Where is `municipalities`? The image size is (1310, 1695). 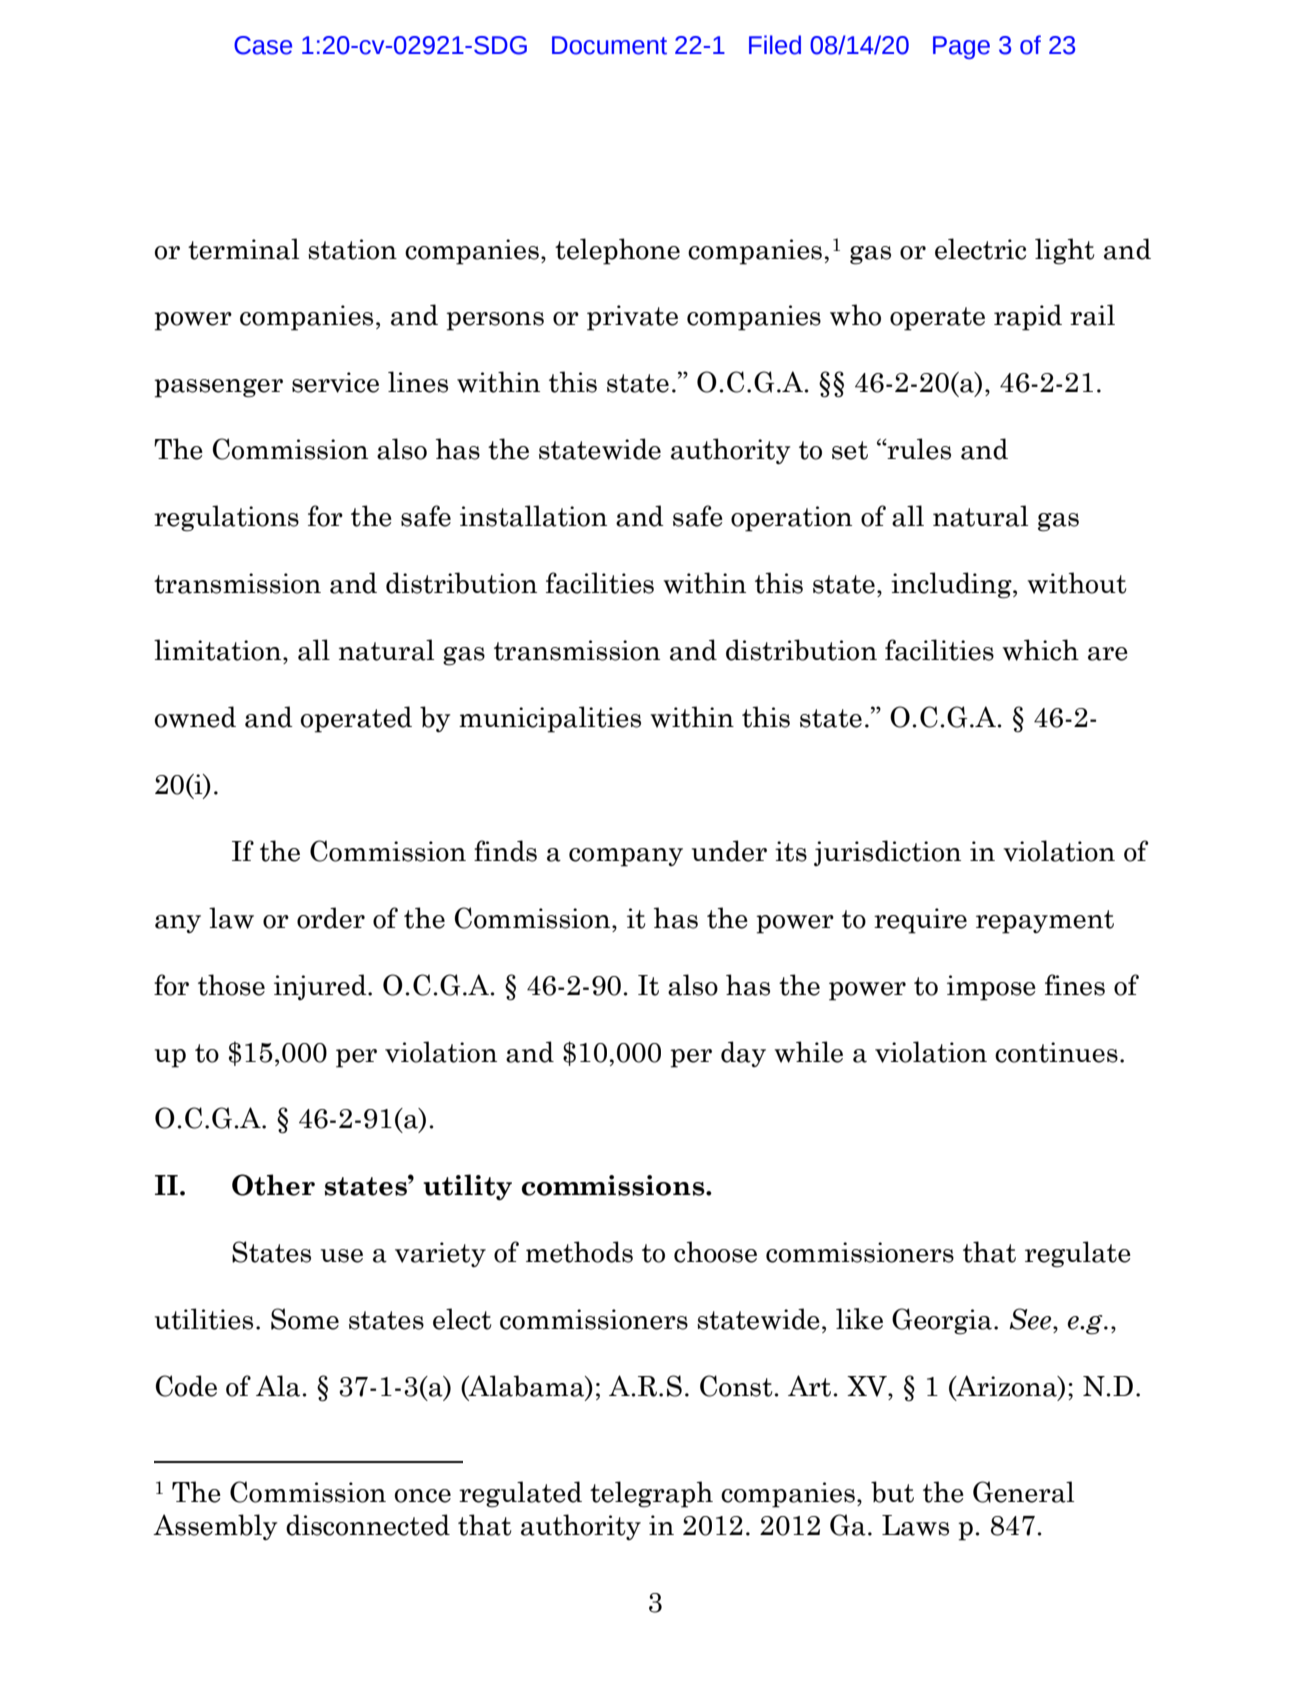
municipalities is located at coordinates (550, 719).
